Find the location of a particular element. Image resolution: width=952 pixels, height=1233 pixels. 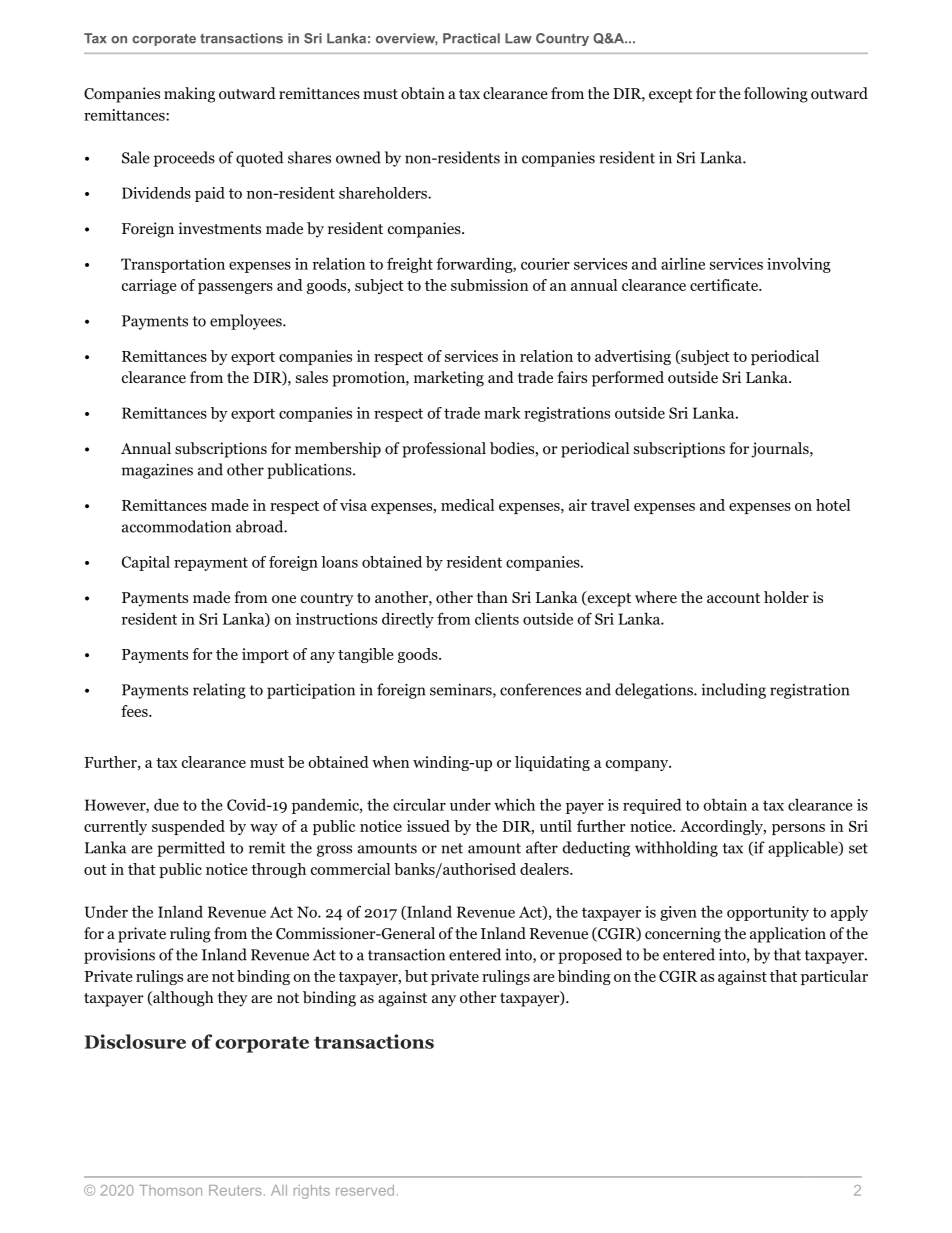

Reuters is located at coordinates (235, 1190).
